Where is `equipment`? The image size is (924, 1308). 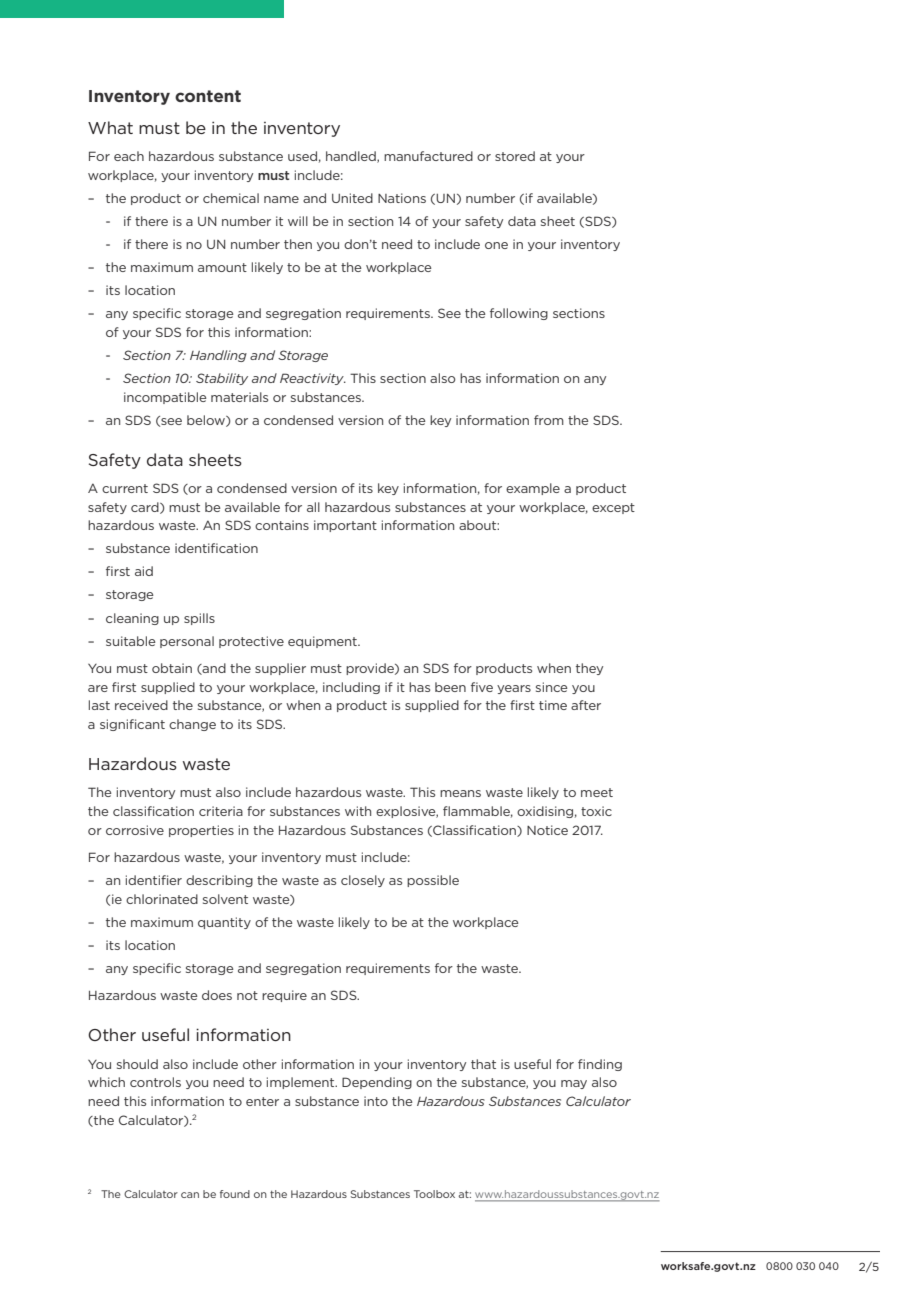 equipment is located at coordinates (323, 642).
